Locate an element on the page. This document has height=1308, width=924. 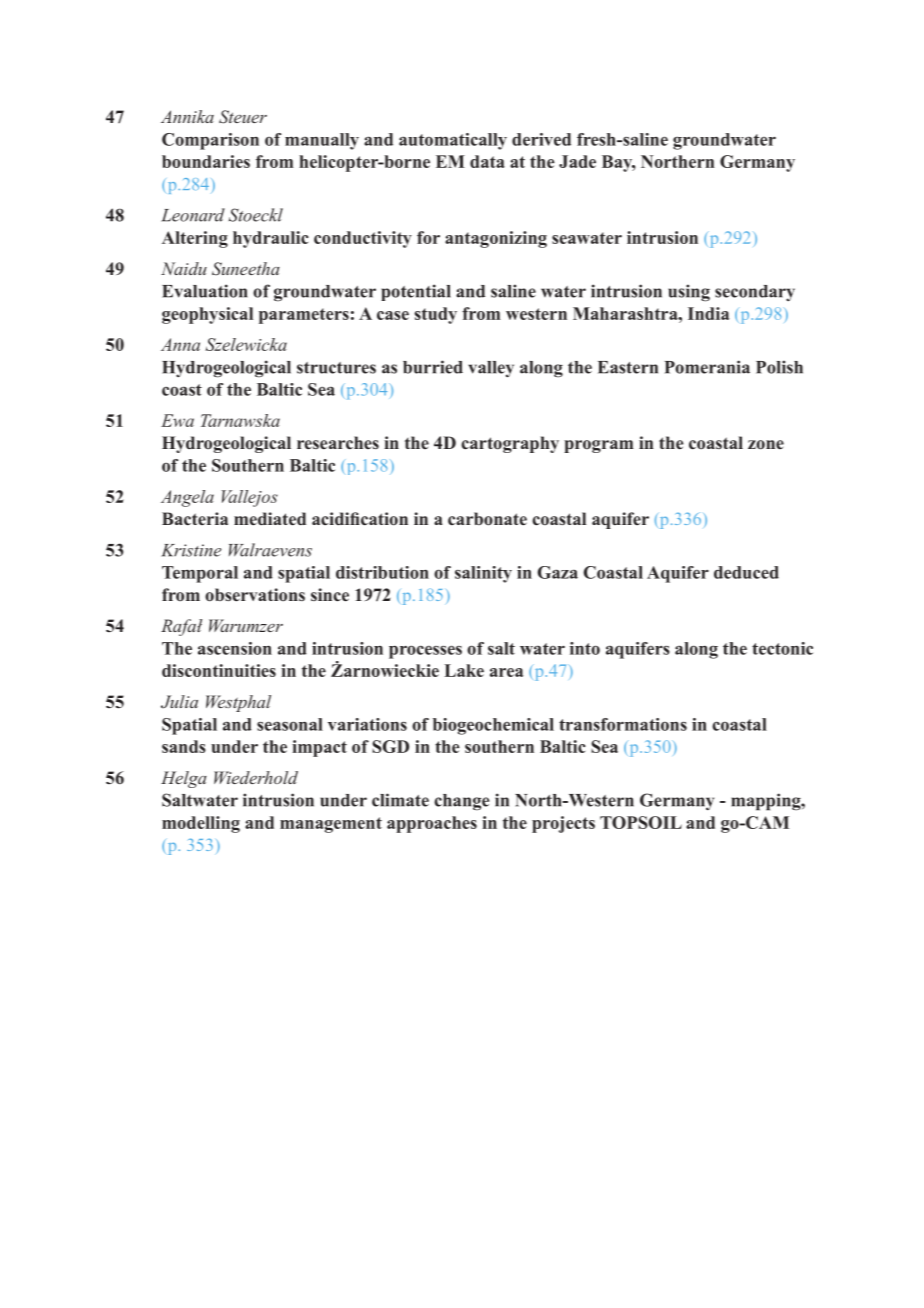
Anna is located at coordinates (180, 344).
